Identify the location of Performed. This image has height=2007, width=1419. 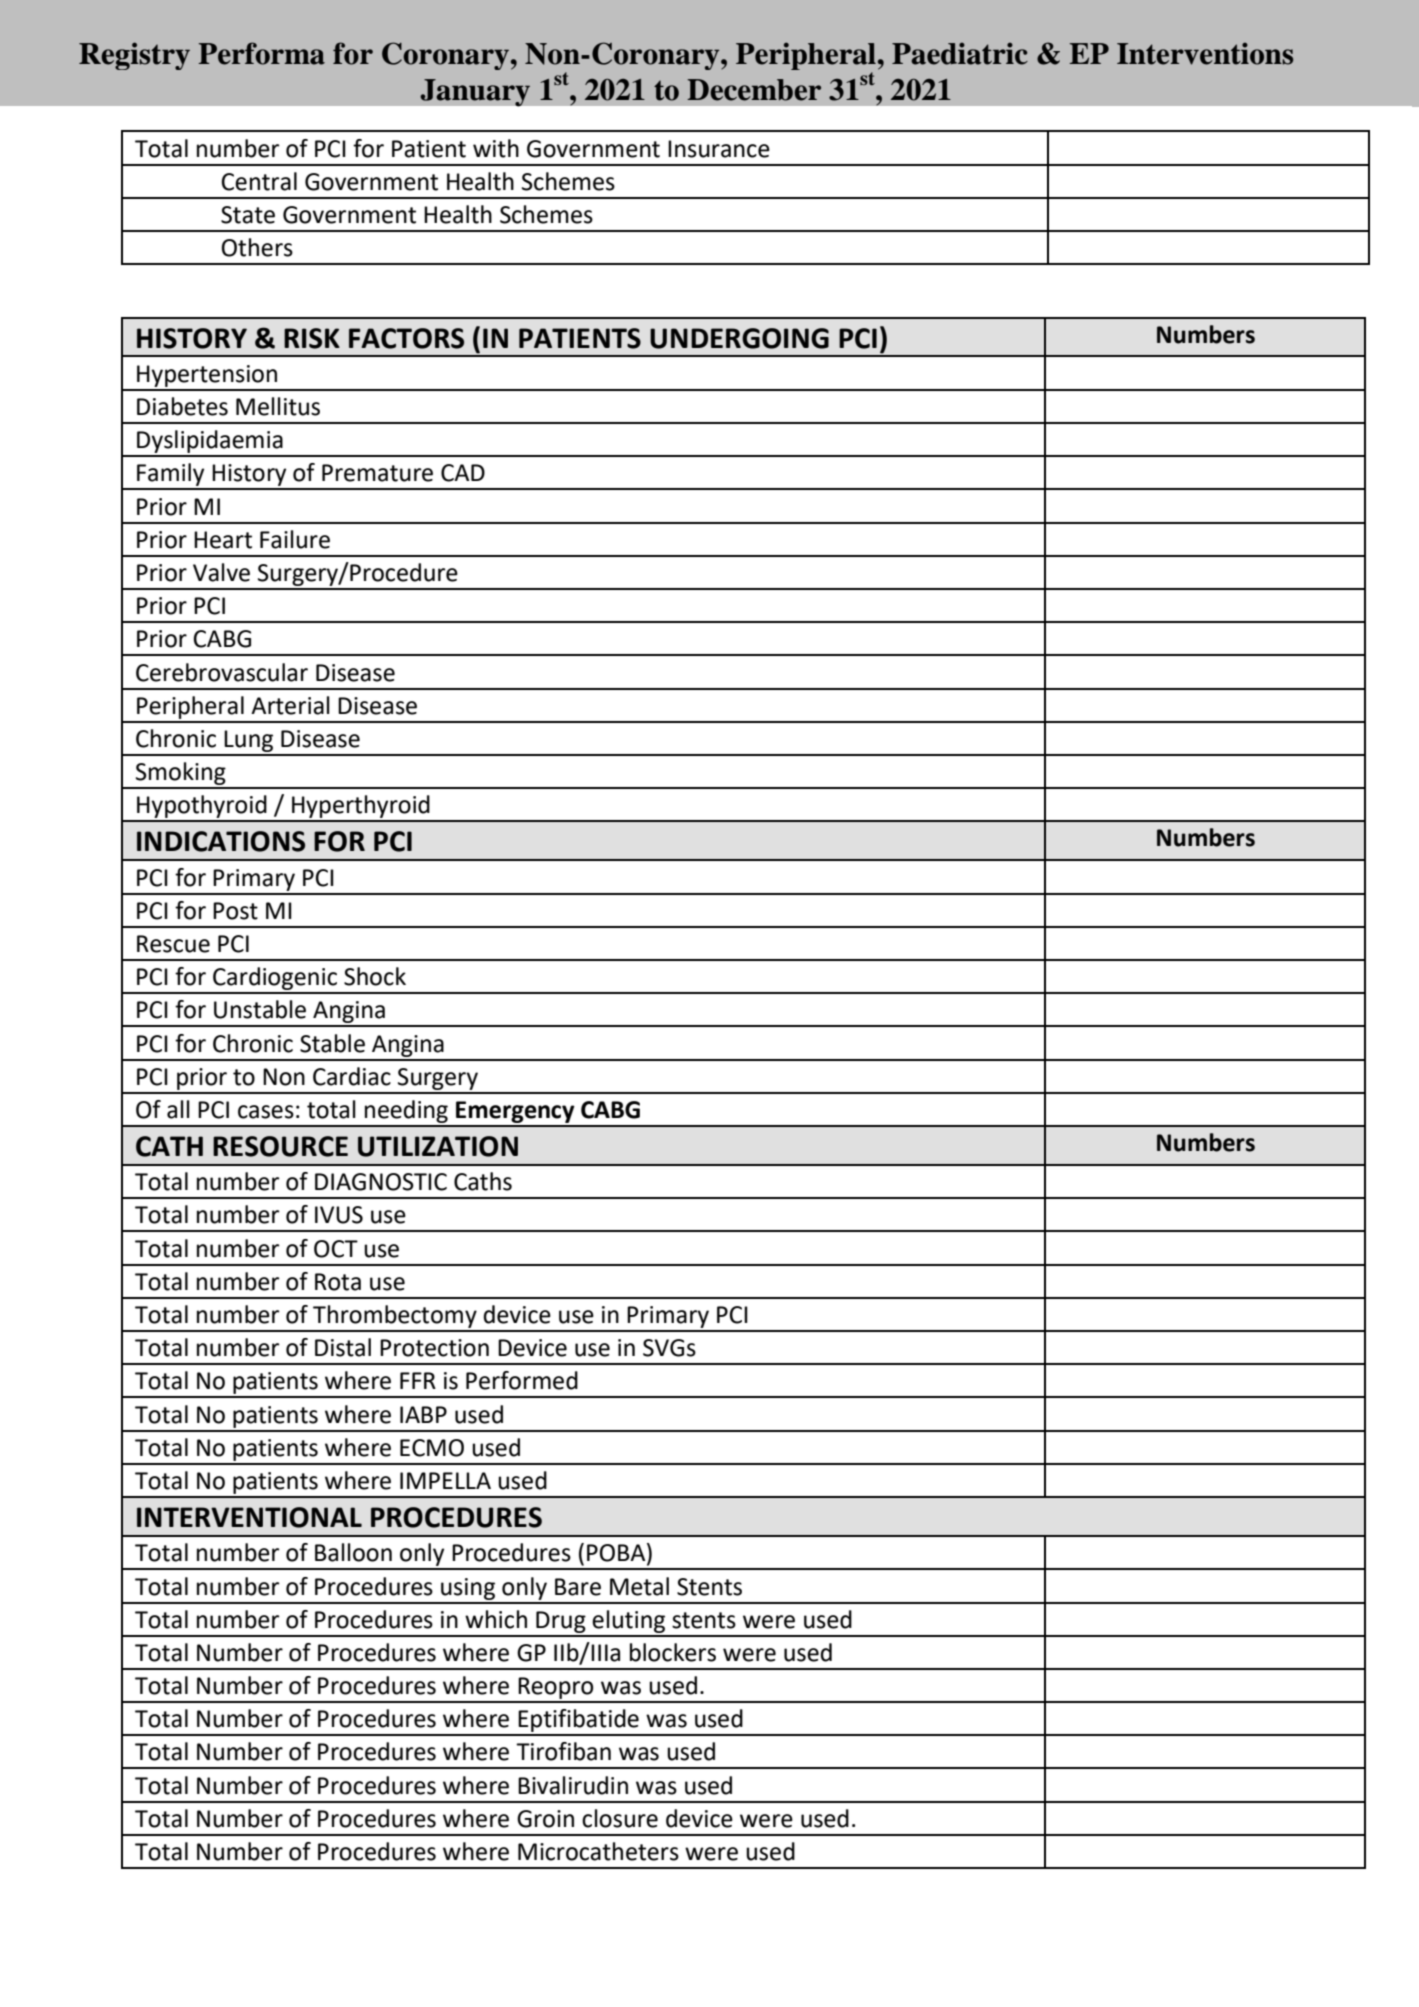
(522, 1380).
